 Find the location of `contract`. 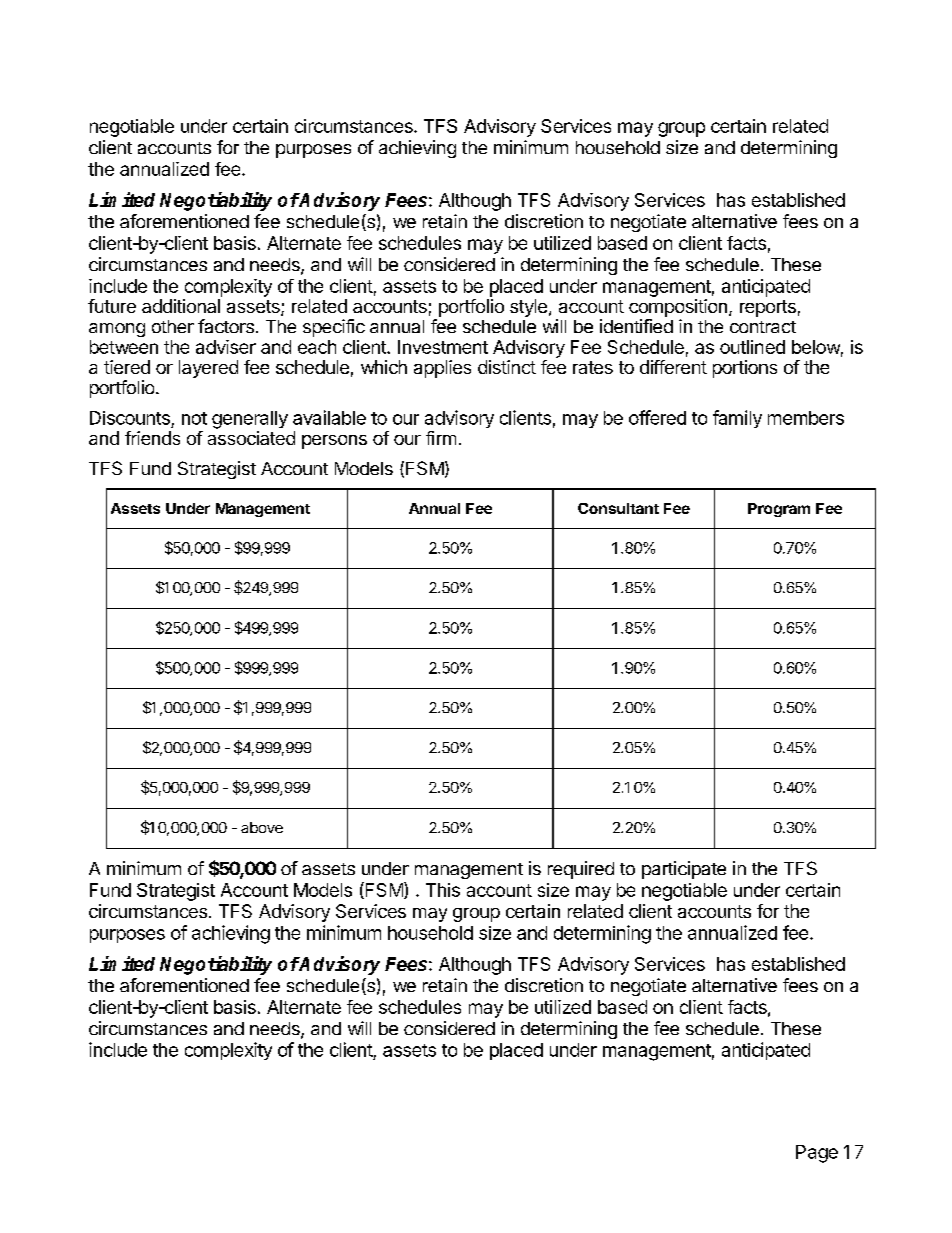

contract is located at coordinates (763, 327).
